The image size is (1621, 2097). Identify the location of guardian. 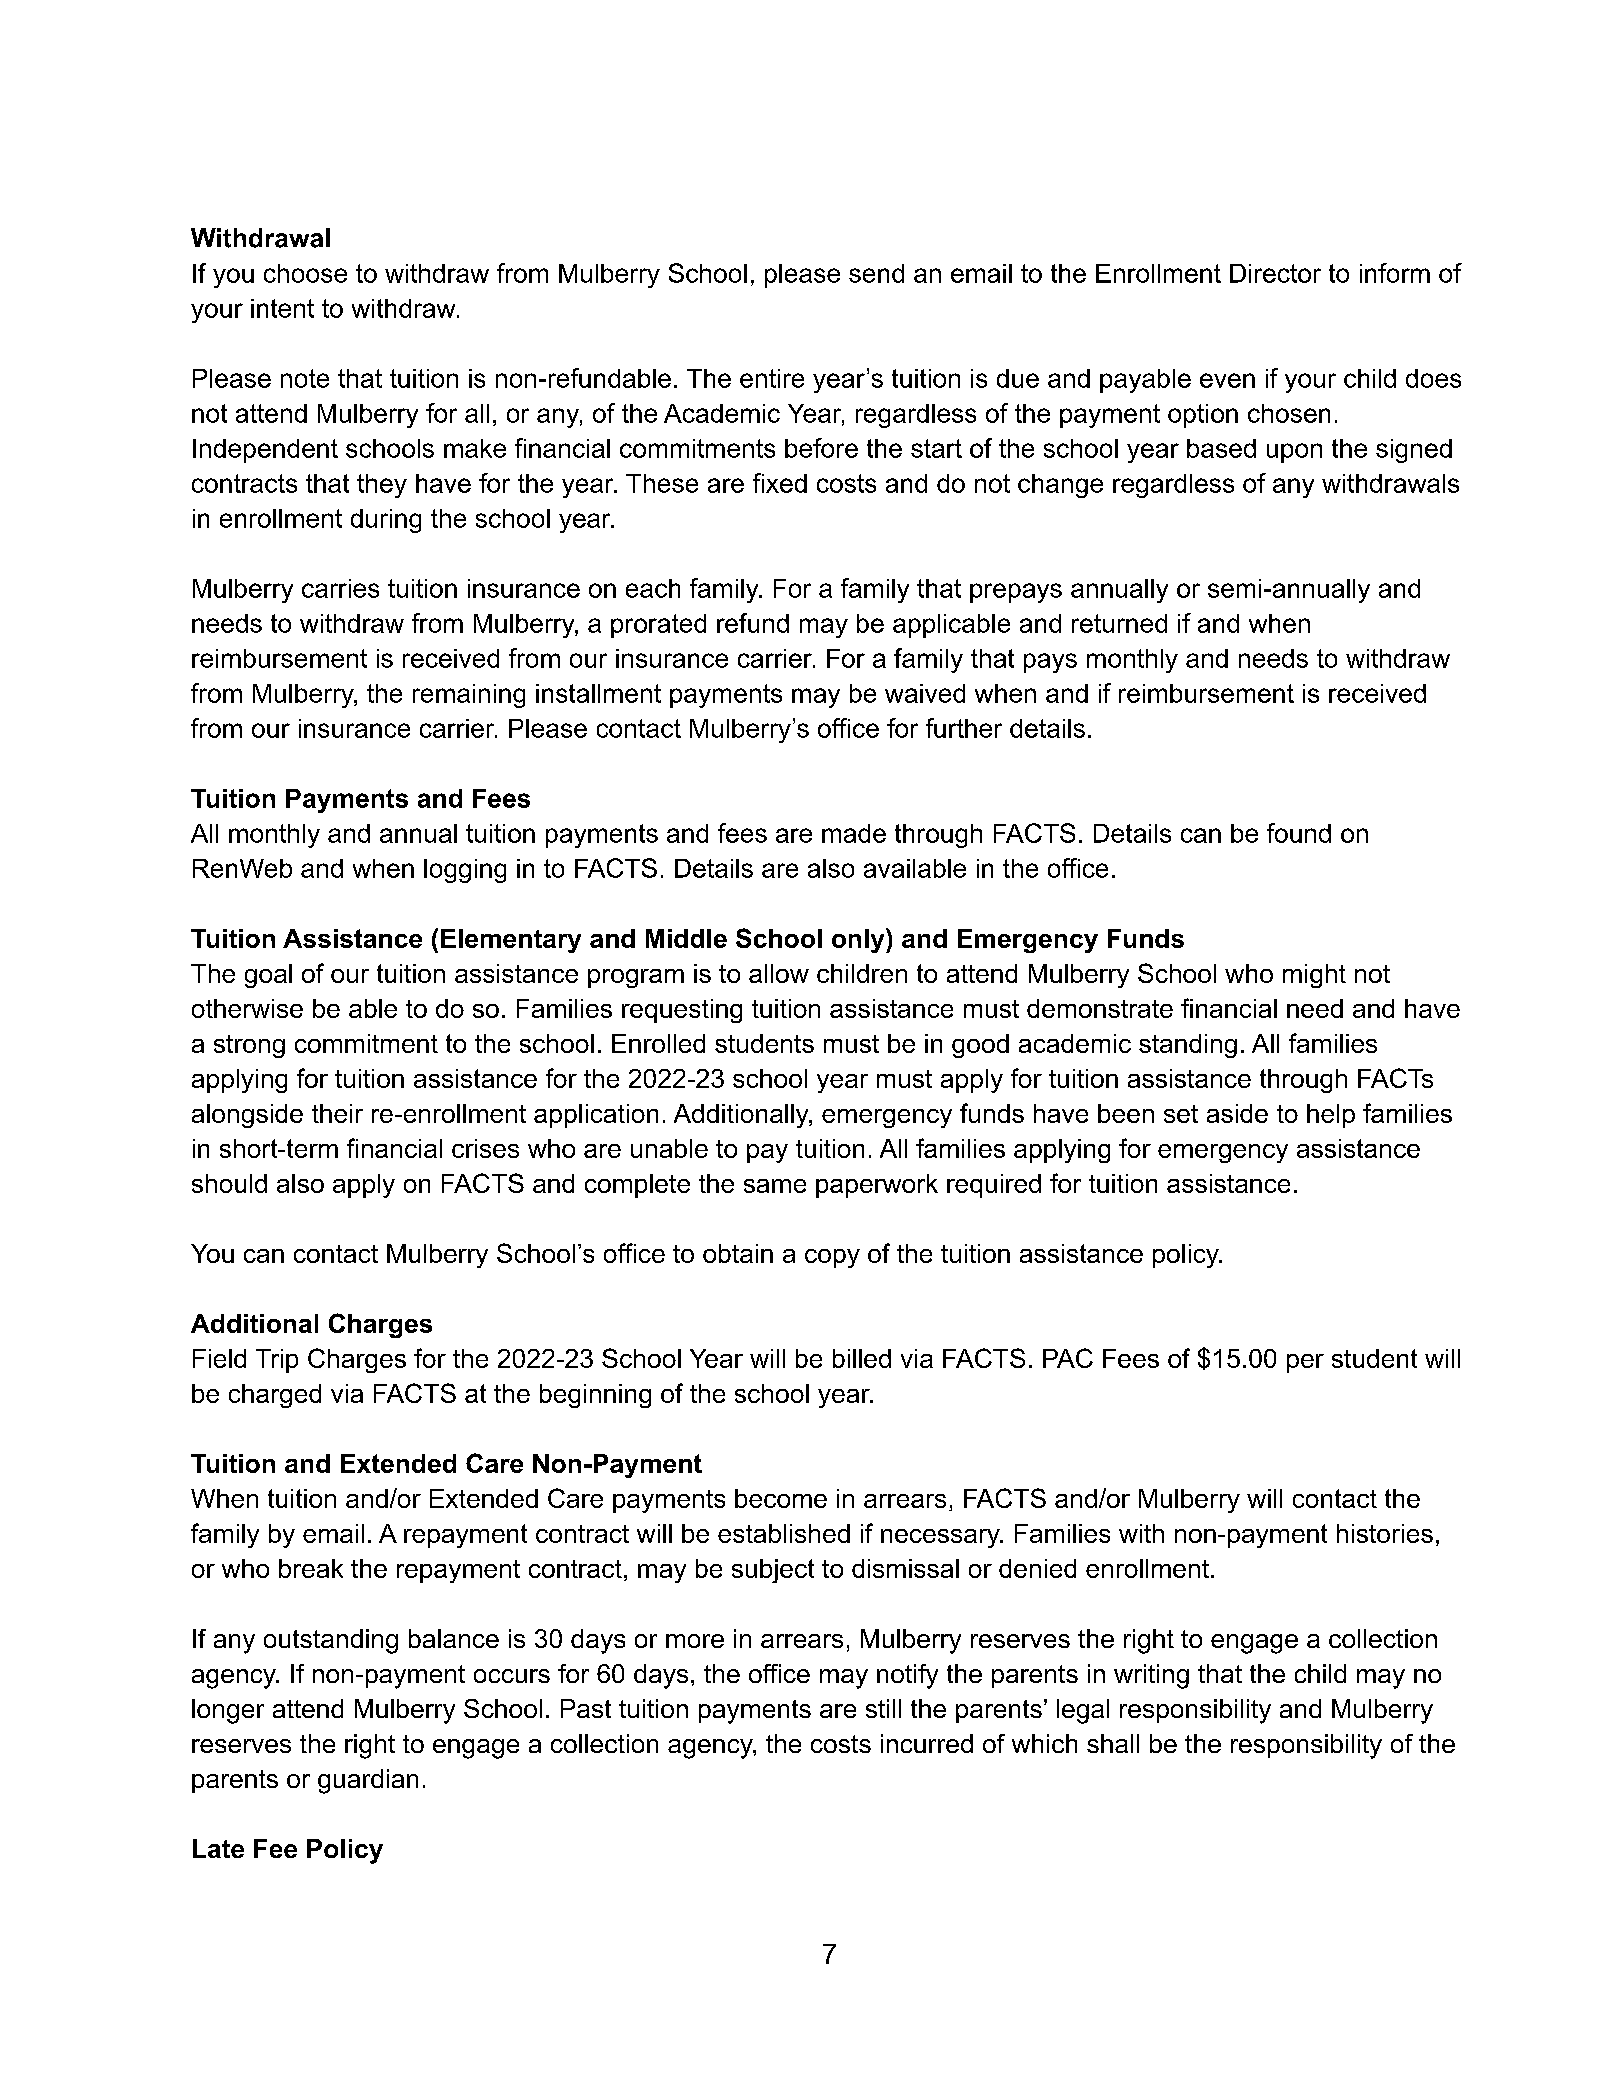
(368, 1781).
